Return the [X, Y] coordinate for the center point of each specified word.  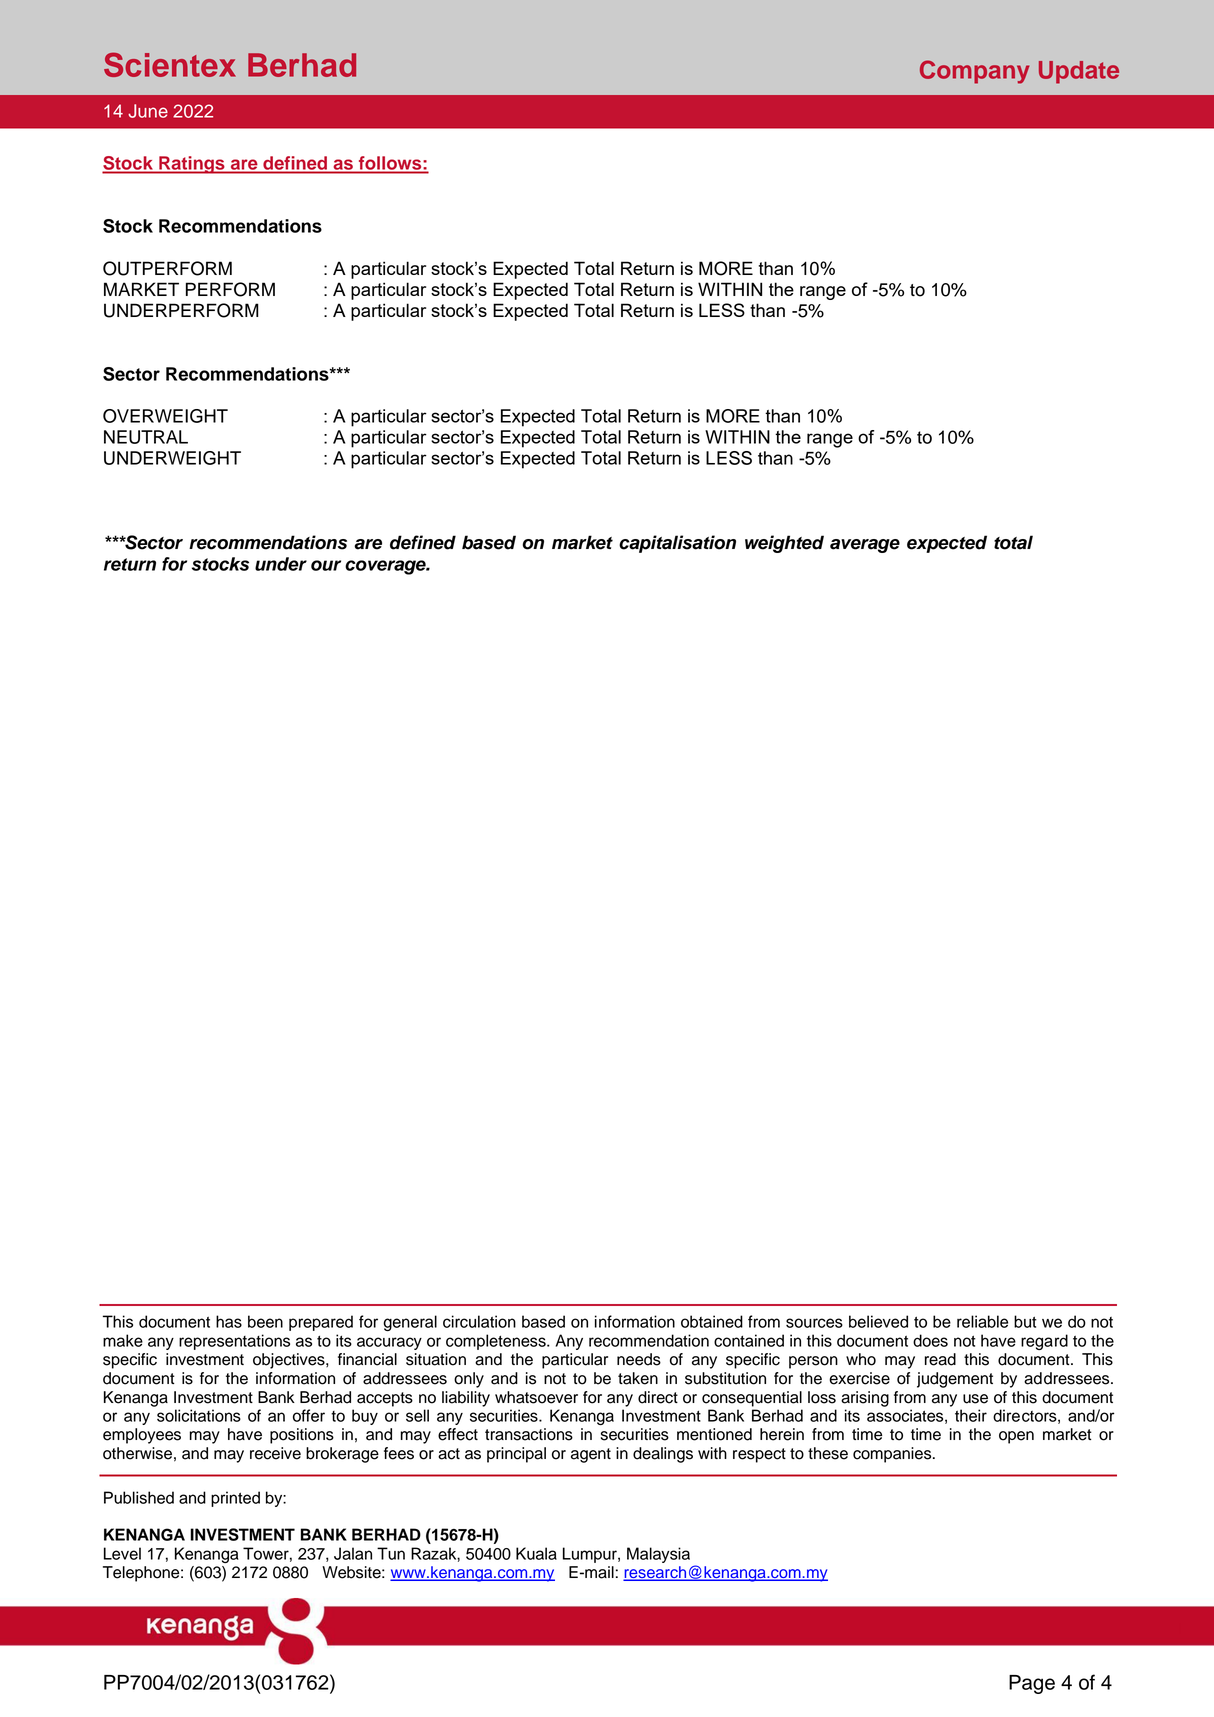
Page [1032, 1684]
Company [975, 72]
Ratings [192, 165]
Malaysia [658, 1555]
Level [122, 1553]
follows [390, 163]
